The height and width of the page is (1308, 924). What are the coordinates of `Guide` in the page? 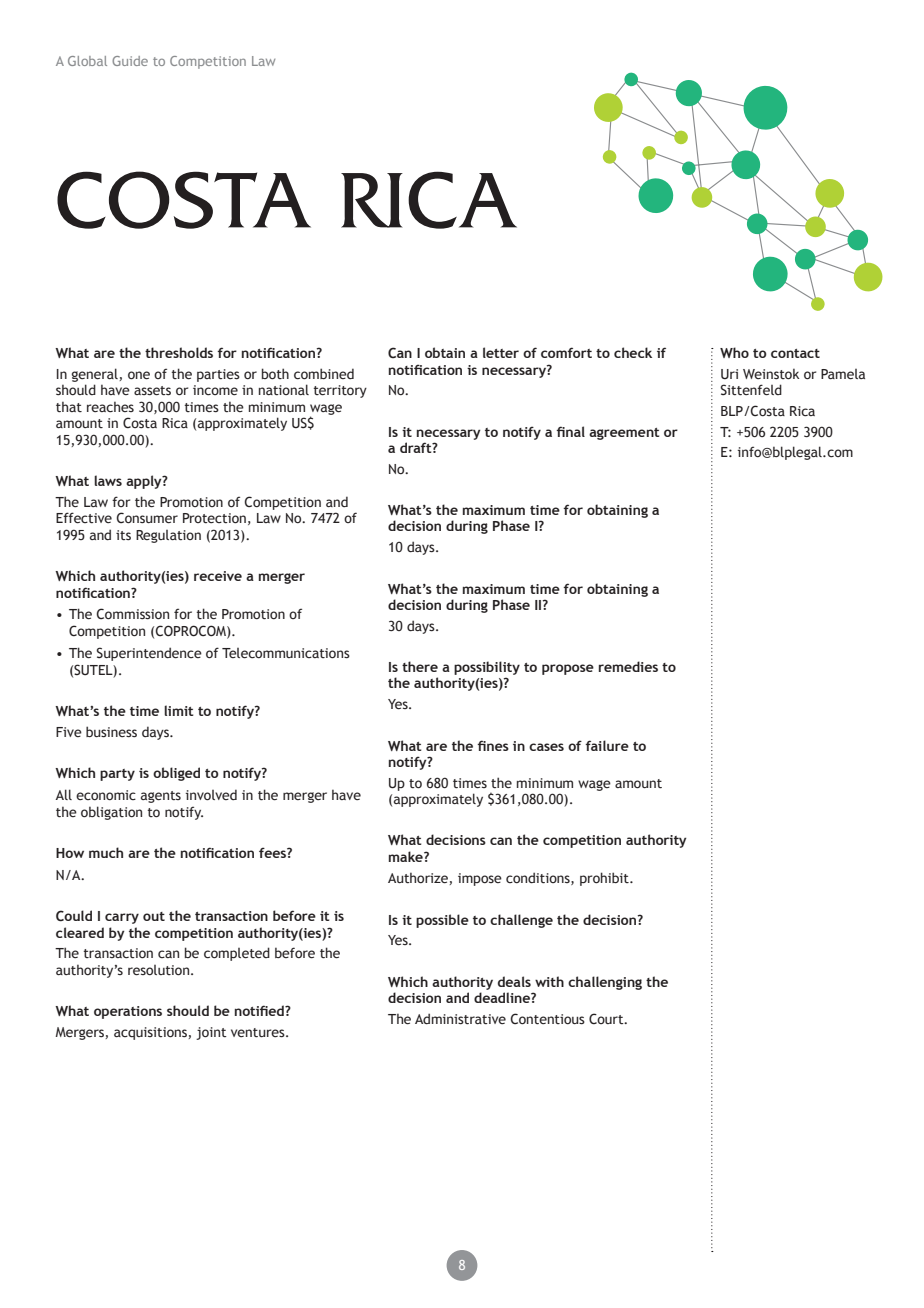 It's located at (130, 61).
